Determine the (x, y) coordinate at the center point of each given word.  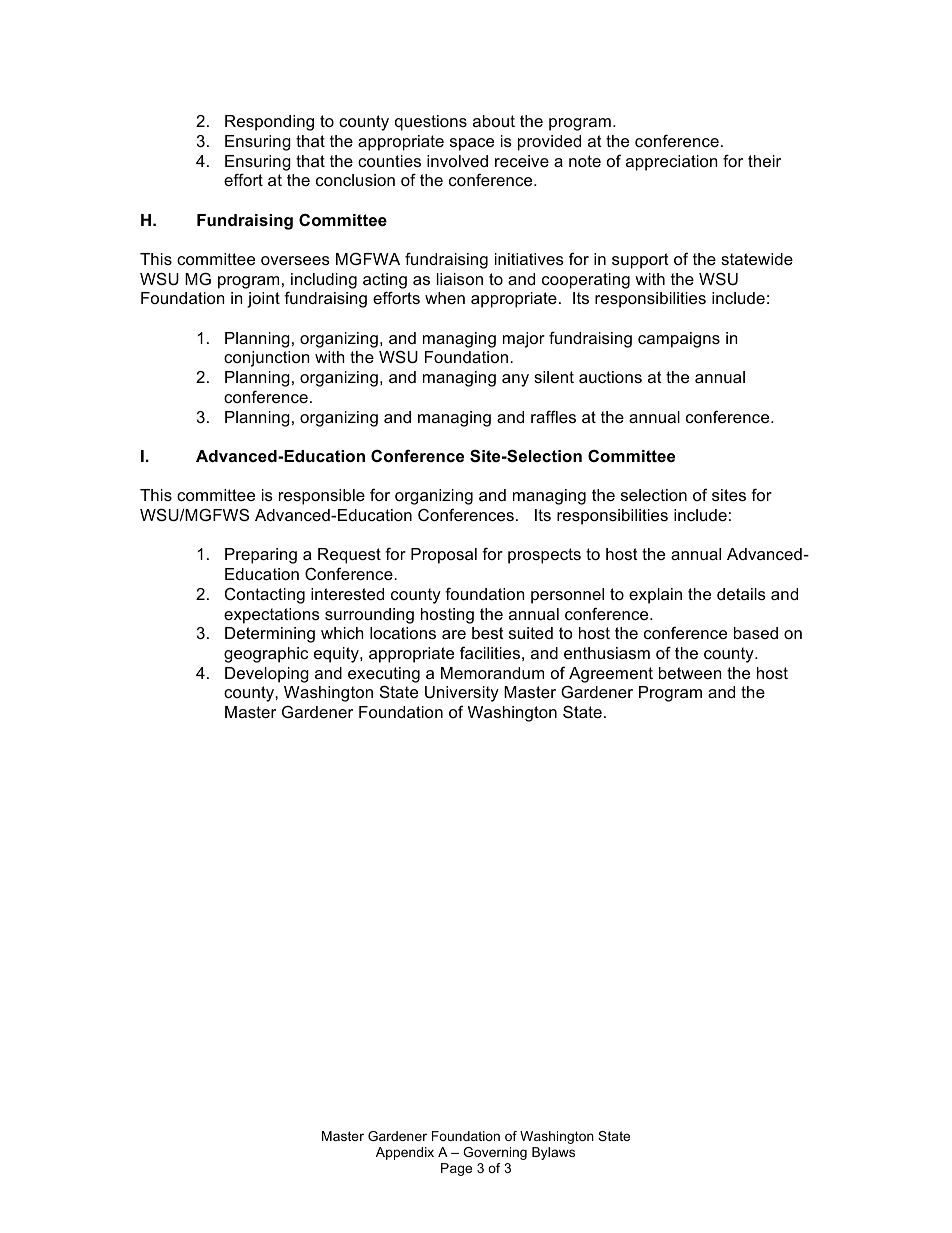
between (690, 673)
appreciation (671, 163)
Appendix (405, 1153)
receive (522, 161)
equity (337, 655)
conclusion (355, 180)
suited (531, 633)
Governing (495, 1153)
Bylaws (553, 1153)
